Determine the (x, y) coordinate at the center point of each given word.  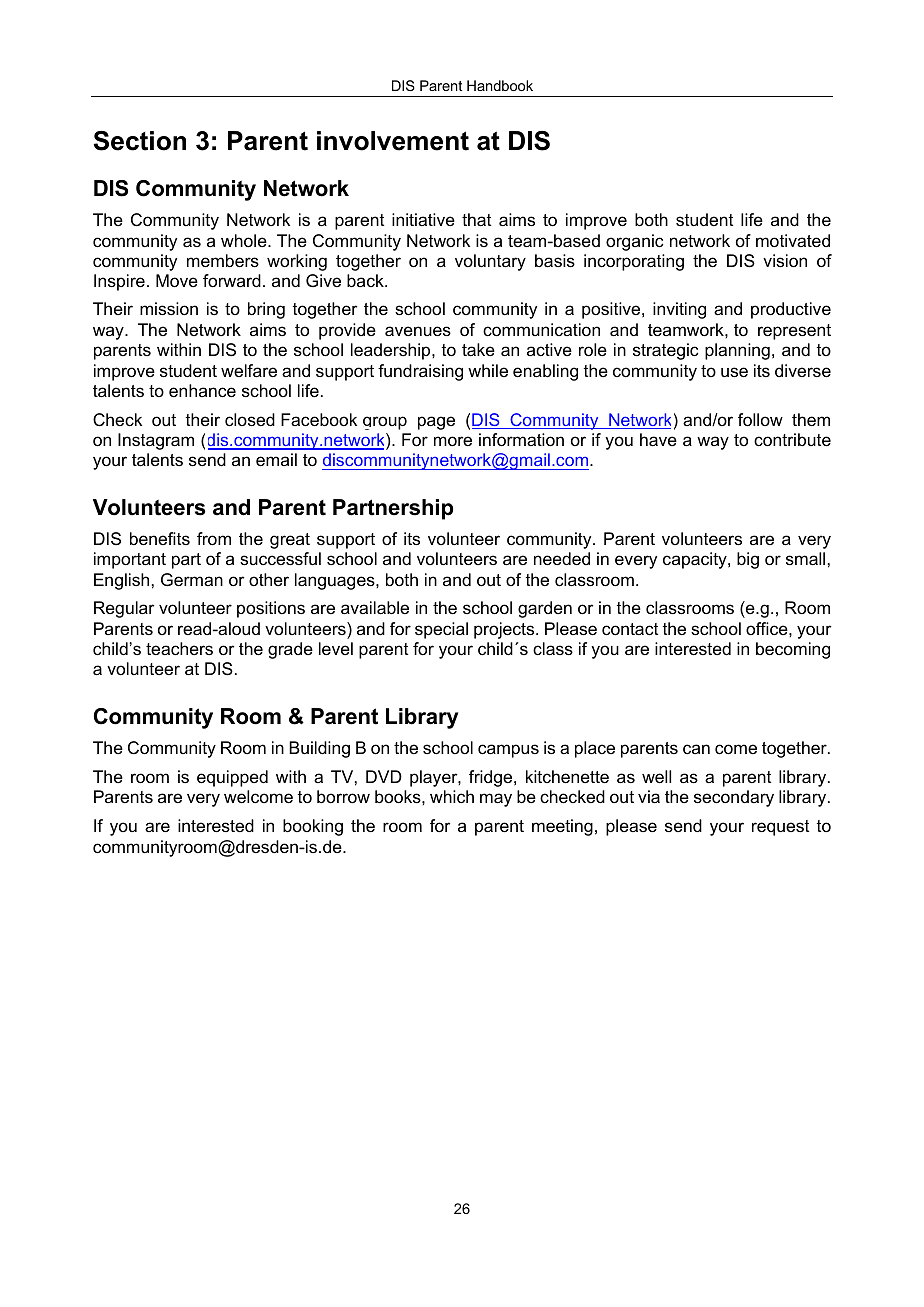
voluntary (490, 262)
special (441, 630)
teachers (179, 648)
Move (177, 281)
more (453, 441)
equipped (232, 778)
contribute (792, 440)
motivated (793, 241)
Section (140, 141)
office (768, 628)
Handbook (500, 85)
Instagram (156, 441)
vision (785, 261)
